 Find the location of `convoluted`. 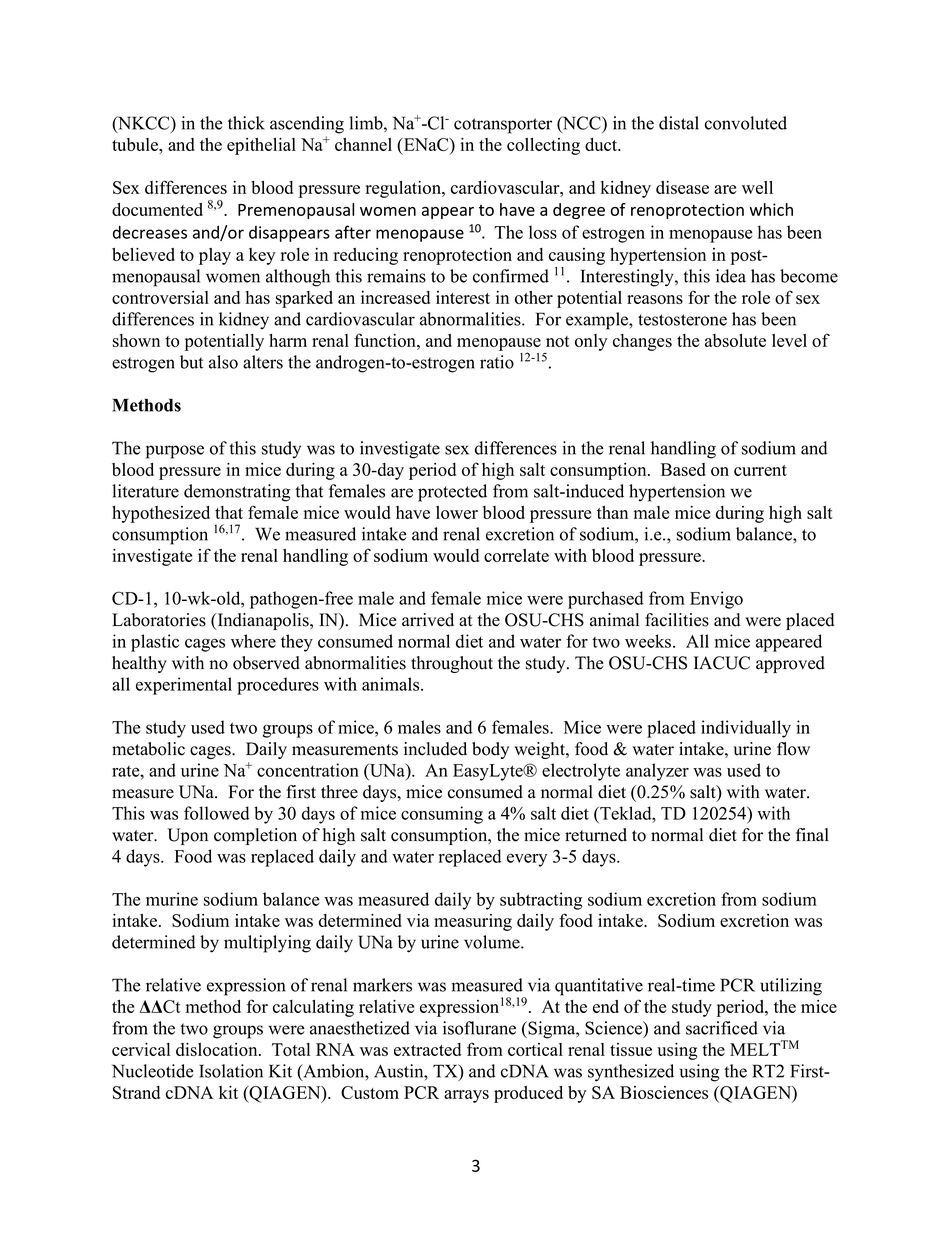

convoluted is located at coordinates (746, 123).
